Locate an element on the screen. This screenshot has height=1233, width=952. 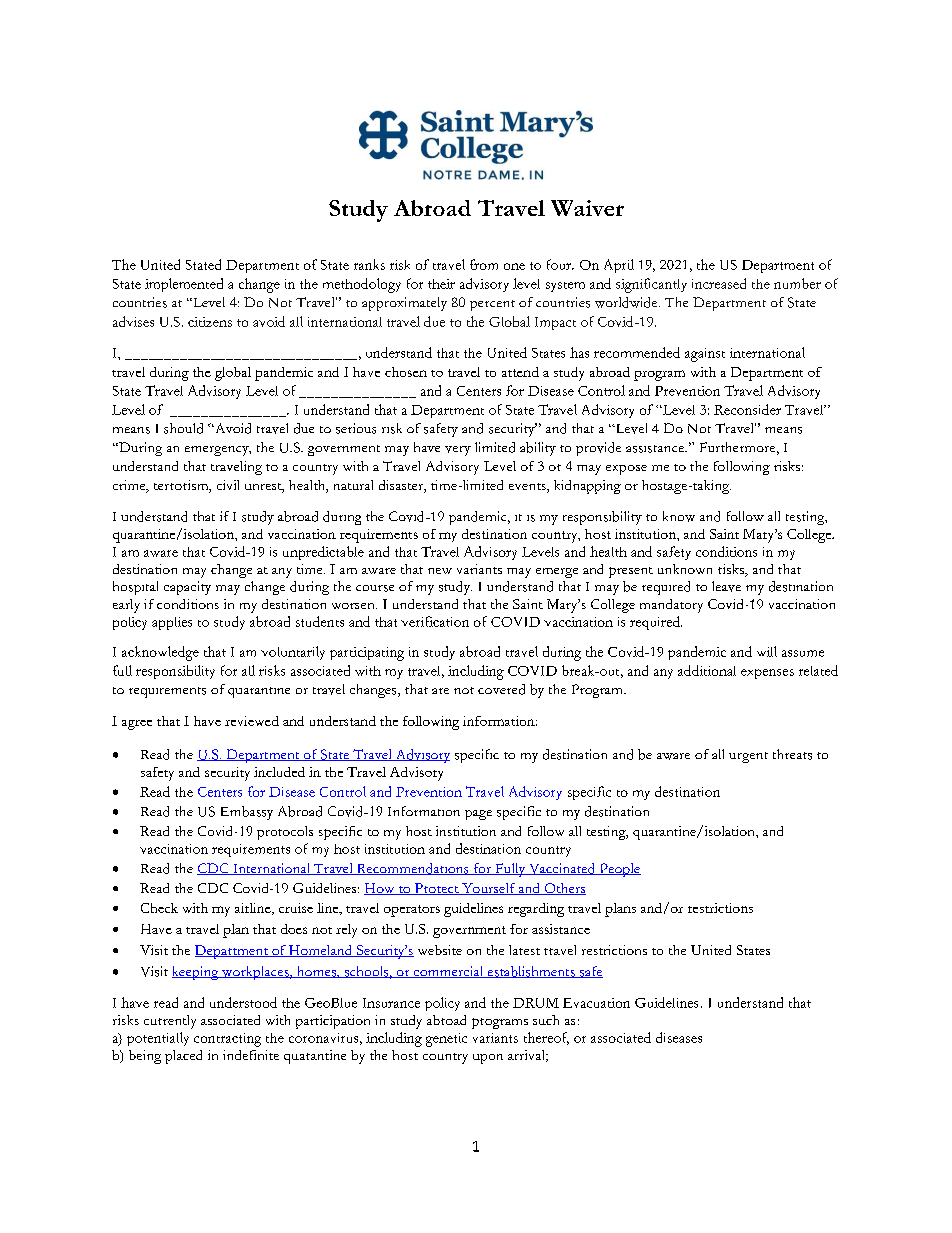
civil is located at coordinates (228, 485).
